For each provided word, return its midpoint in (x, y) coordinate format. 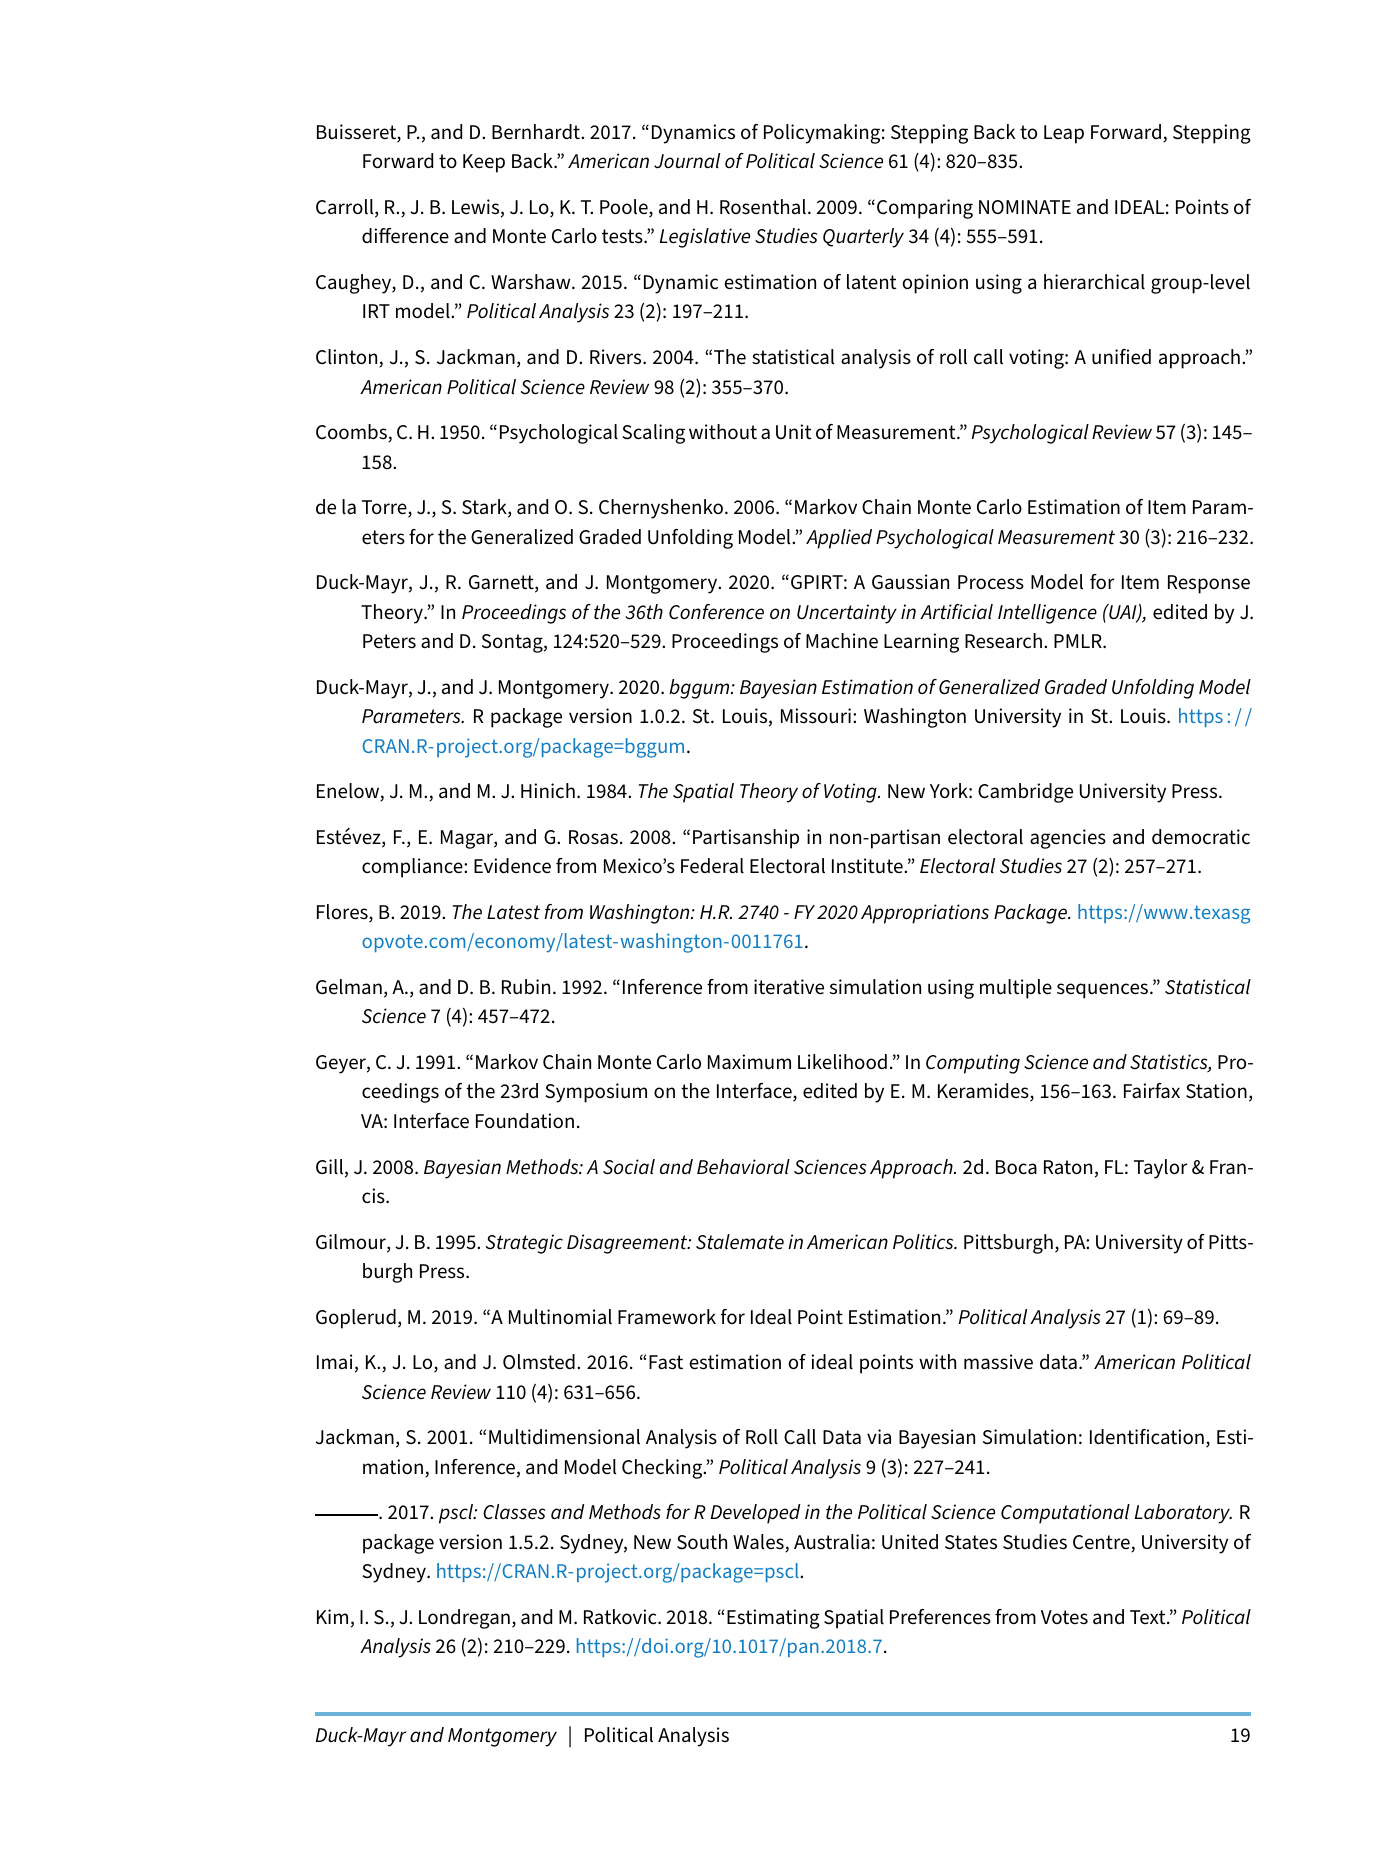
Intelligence (1047, 614)
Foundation (525, 1121)
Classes (514, 1512)
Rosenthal (763, 207)
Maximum (749, 1062)
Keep (484, 163)
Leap (1064, 134)
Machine (842, 640)
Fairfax (1152, 1091)
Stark (485, 508)
